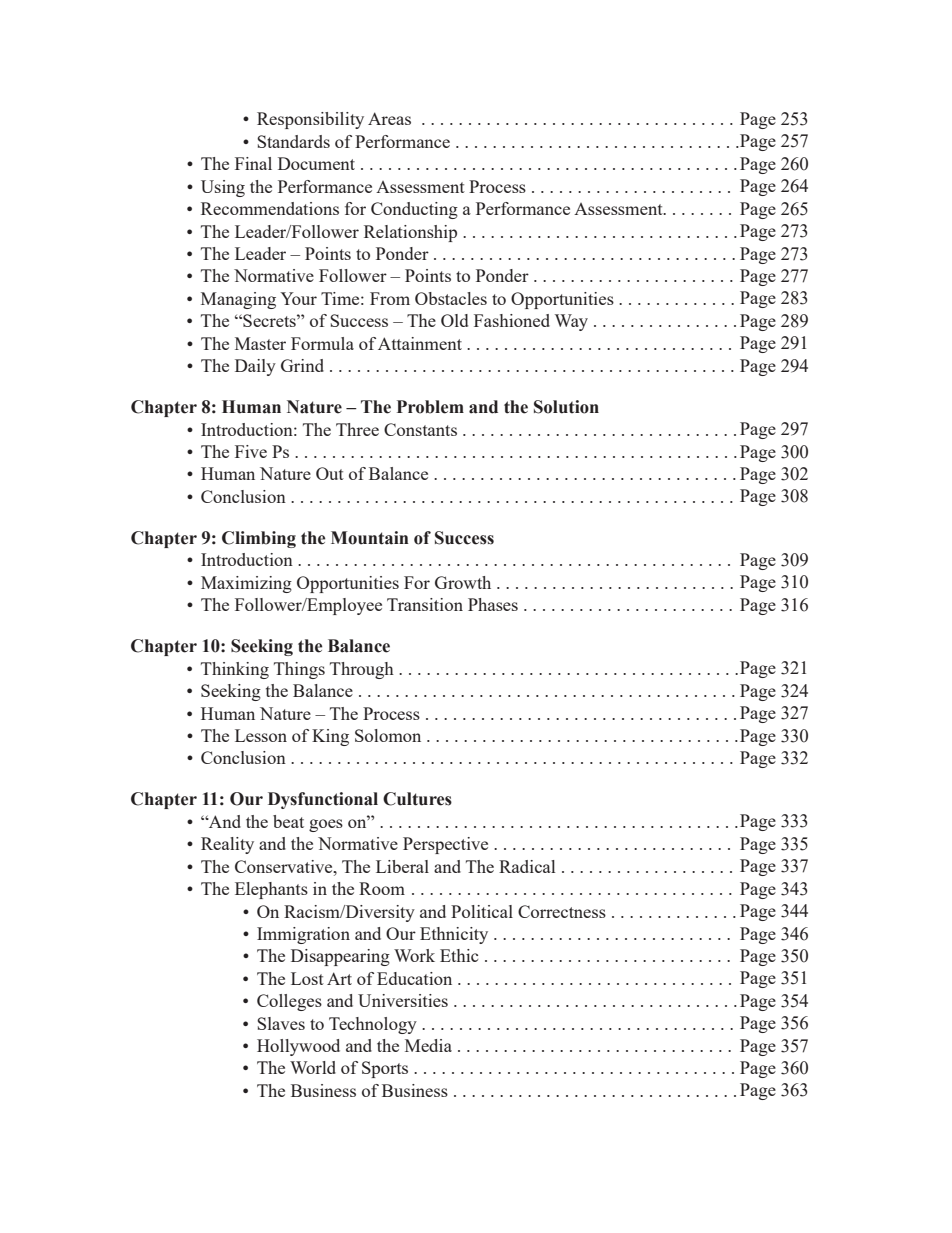 The image size is (952, 1233). I want to click on Fashioned, so click(512, 320).
